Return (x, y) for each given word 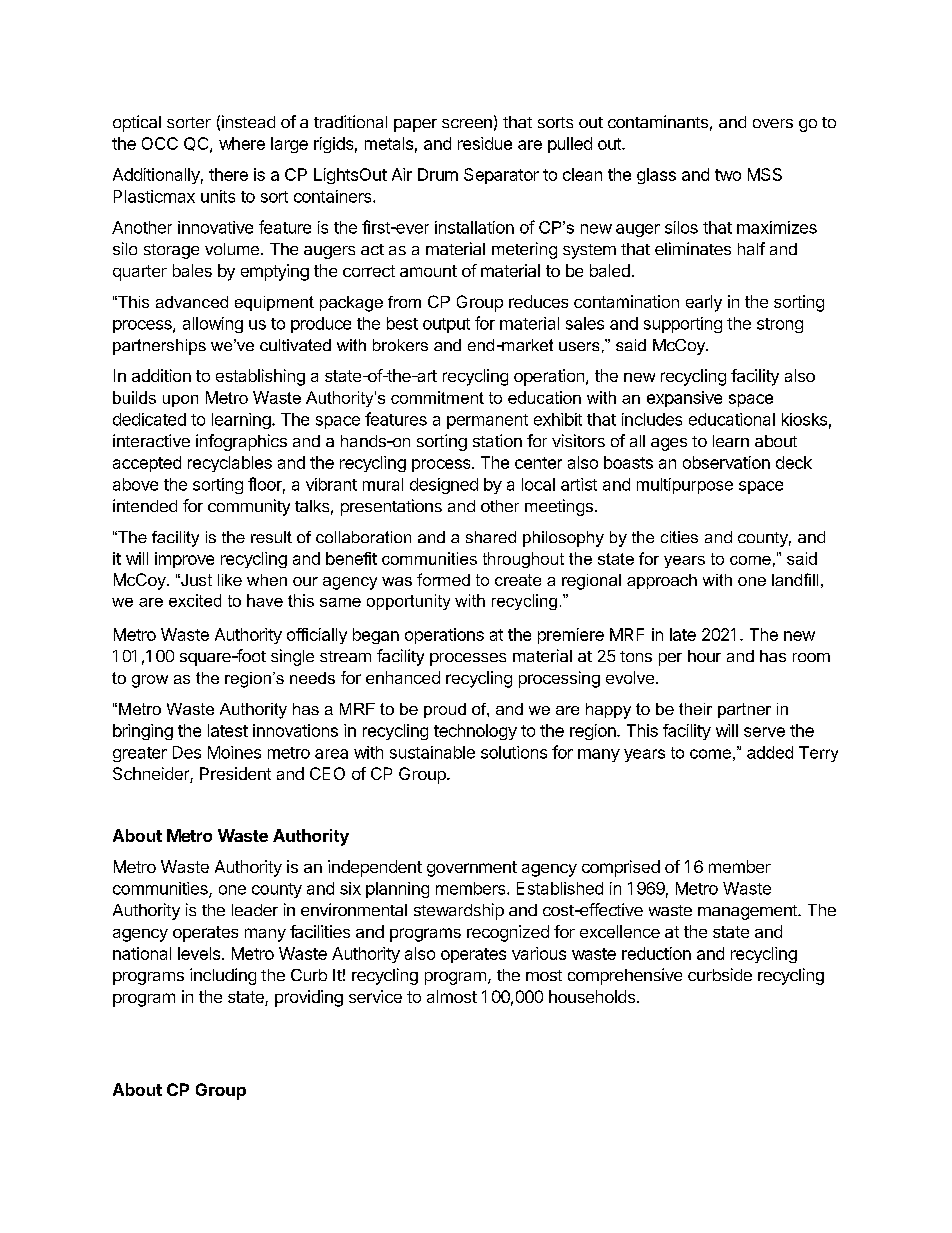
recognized (508, 933)
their (695, 709)
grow (150, 681)
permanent (487, 421)
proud (445, 710)
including (223, 976)
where (242, 143)
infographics (241, 442)
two (728, 175)
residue (485, 143)
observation (726, 462)
